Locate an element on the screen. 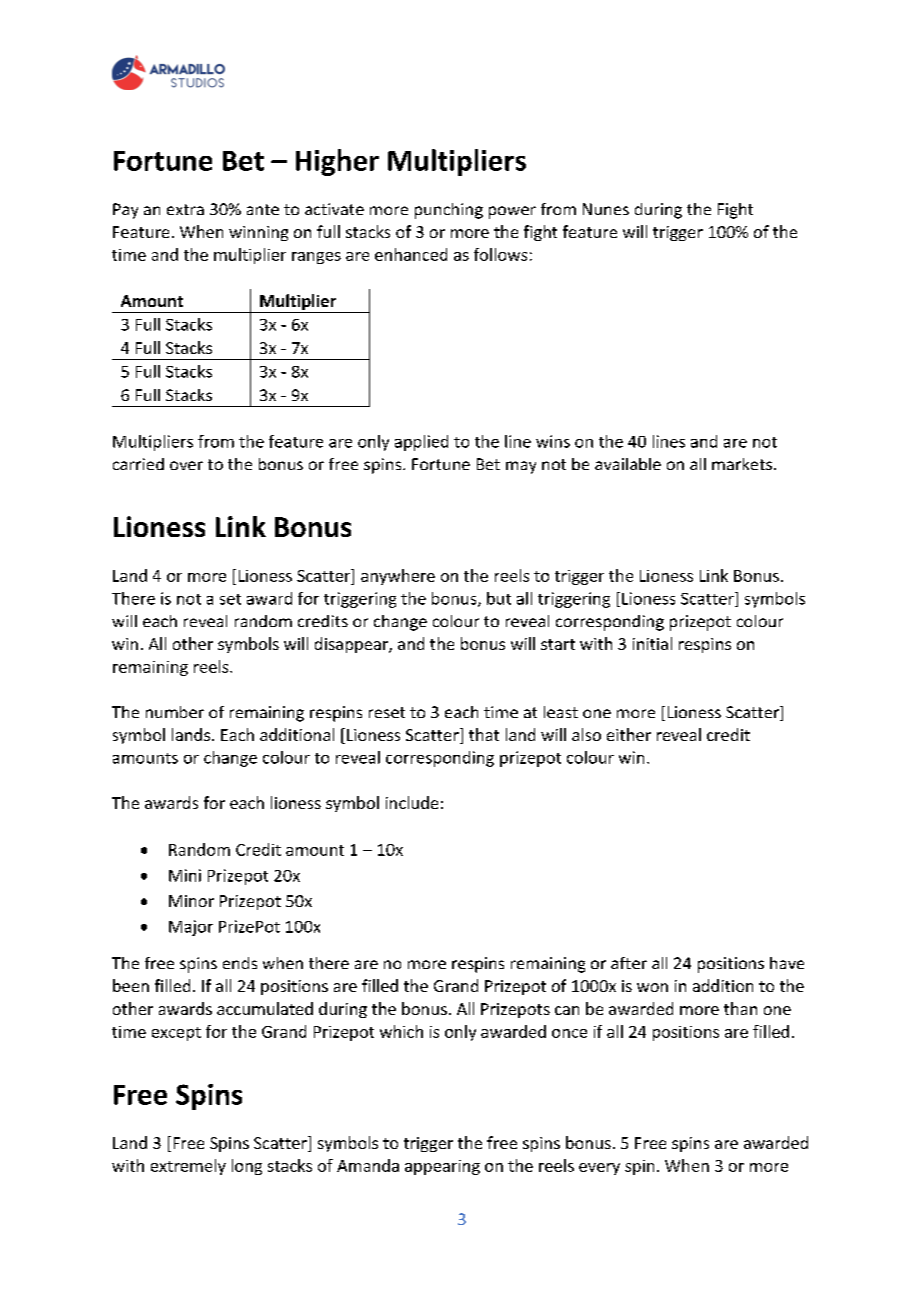  Nunes is located at coordinates (606, 209).
